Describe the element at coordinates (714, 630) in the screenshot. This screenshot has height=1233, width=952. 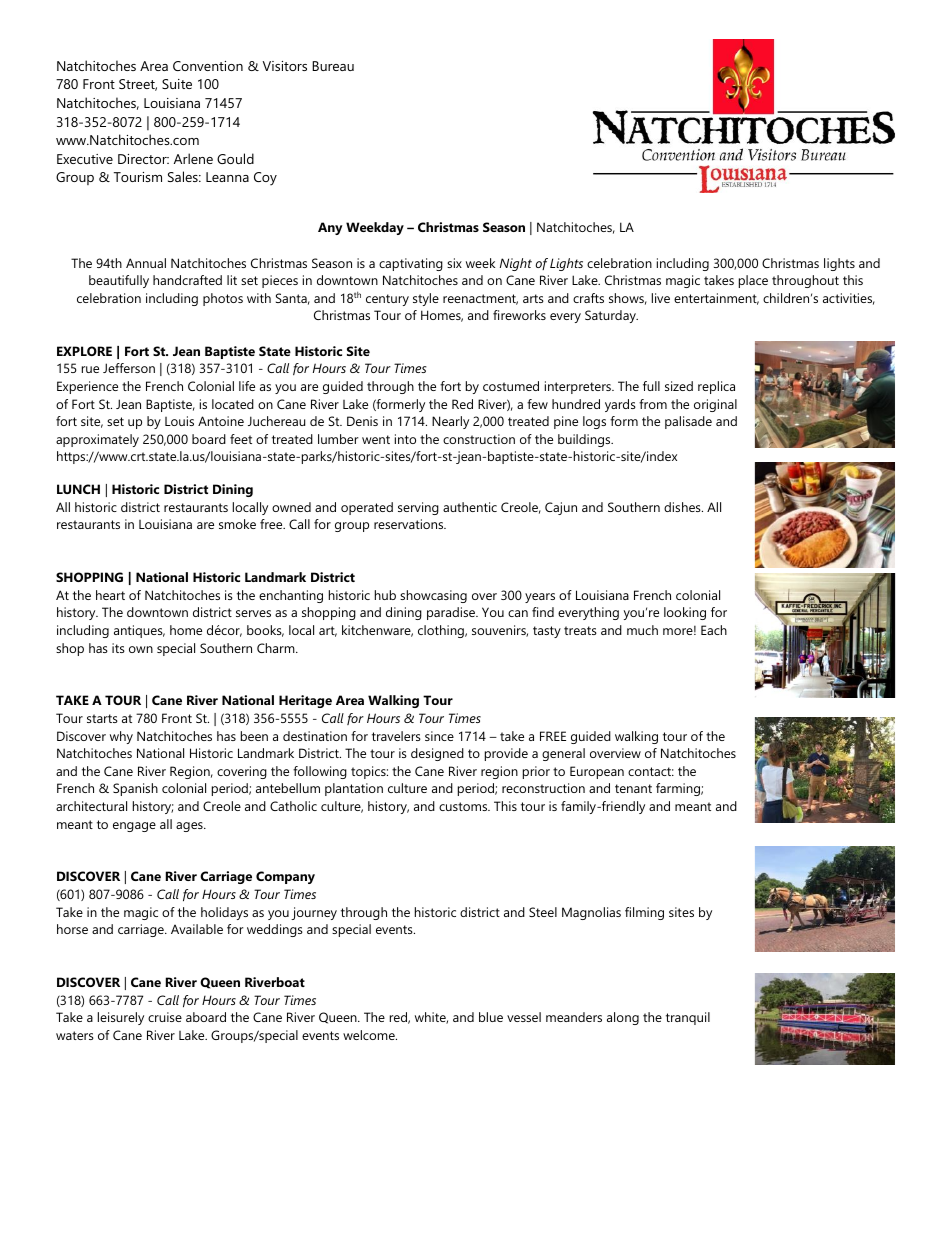
I see `Each` at that location.
